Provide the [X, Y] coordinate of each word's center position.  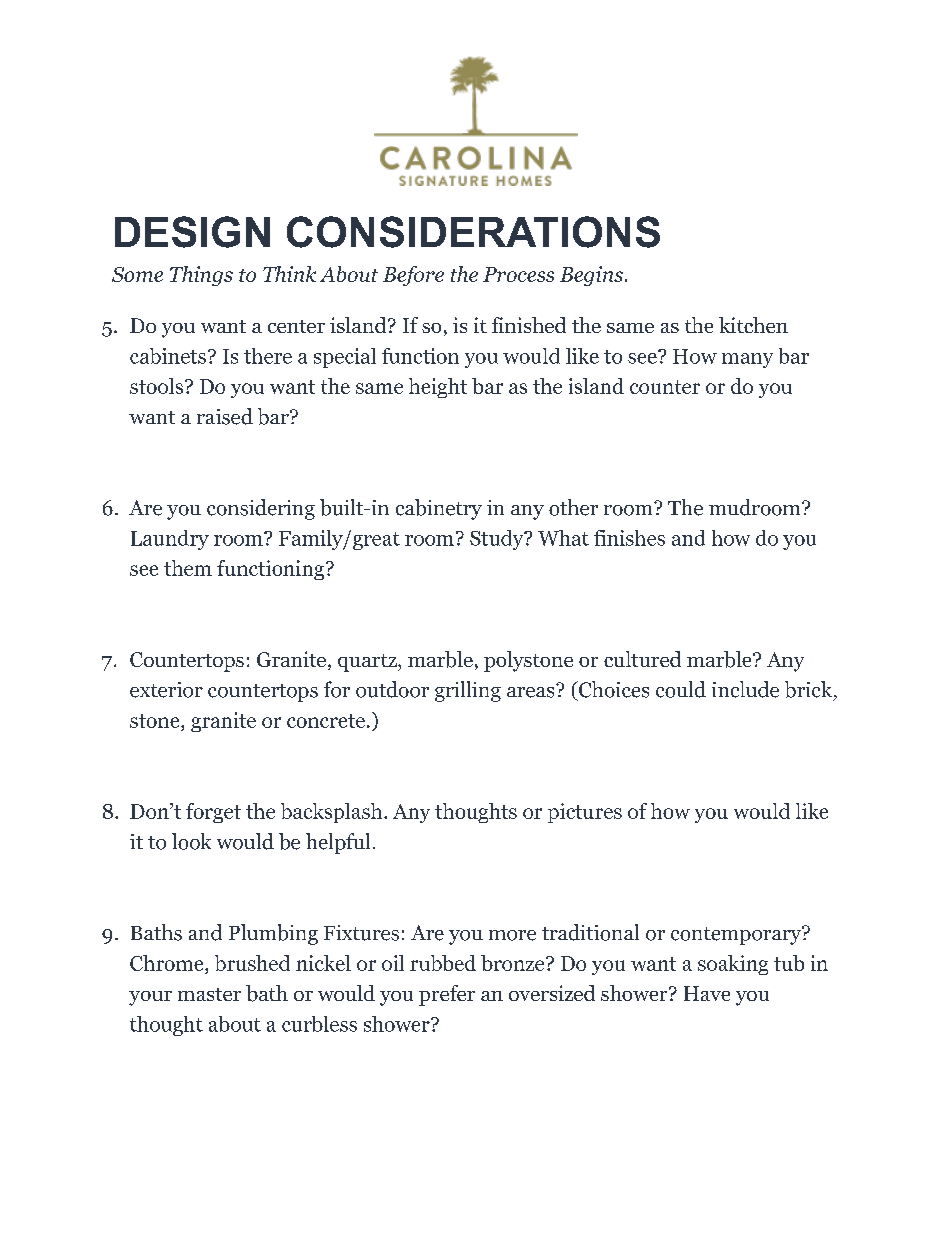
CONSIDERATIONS [473, 232]
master [209, 994]
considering [261, 509]
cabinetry [439, 509]
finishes [629, 538]
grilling [468, 691]
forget [213, 813]
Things [201, 276]
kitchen [753, 325]
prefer [447, 995]
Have [707, 993]
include [745, 689]
